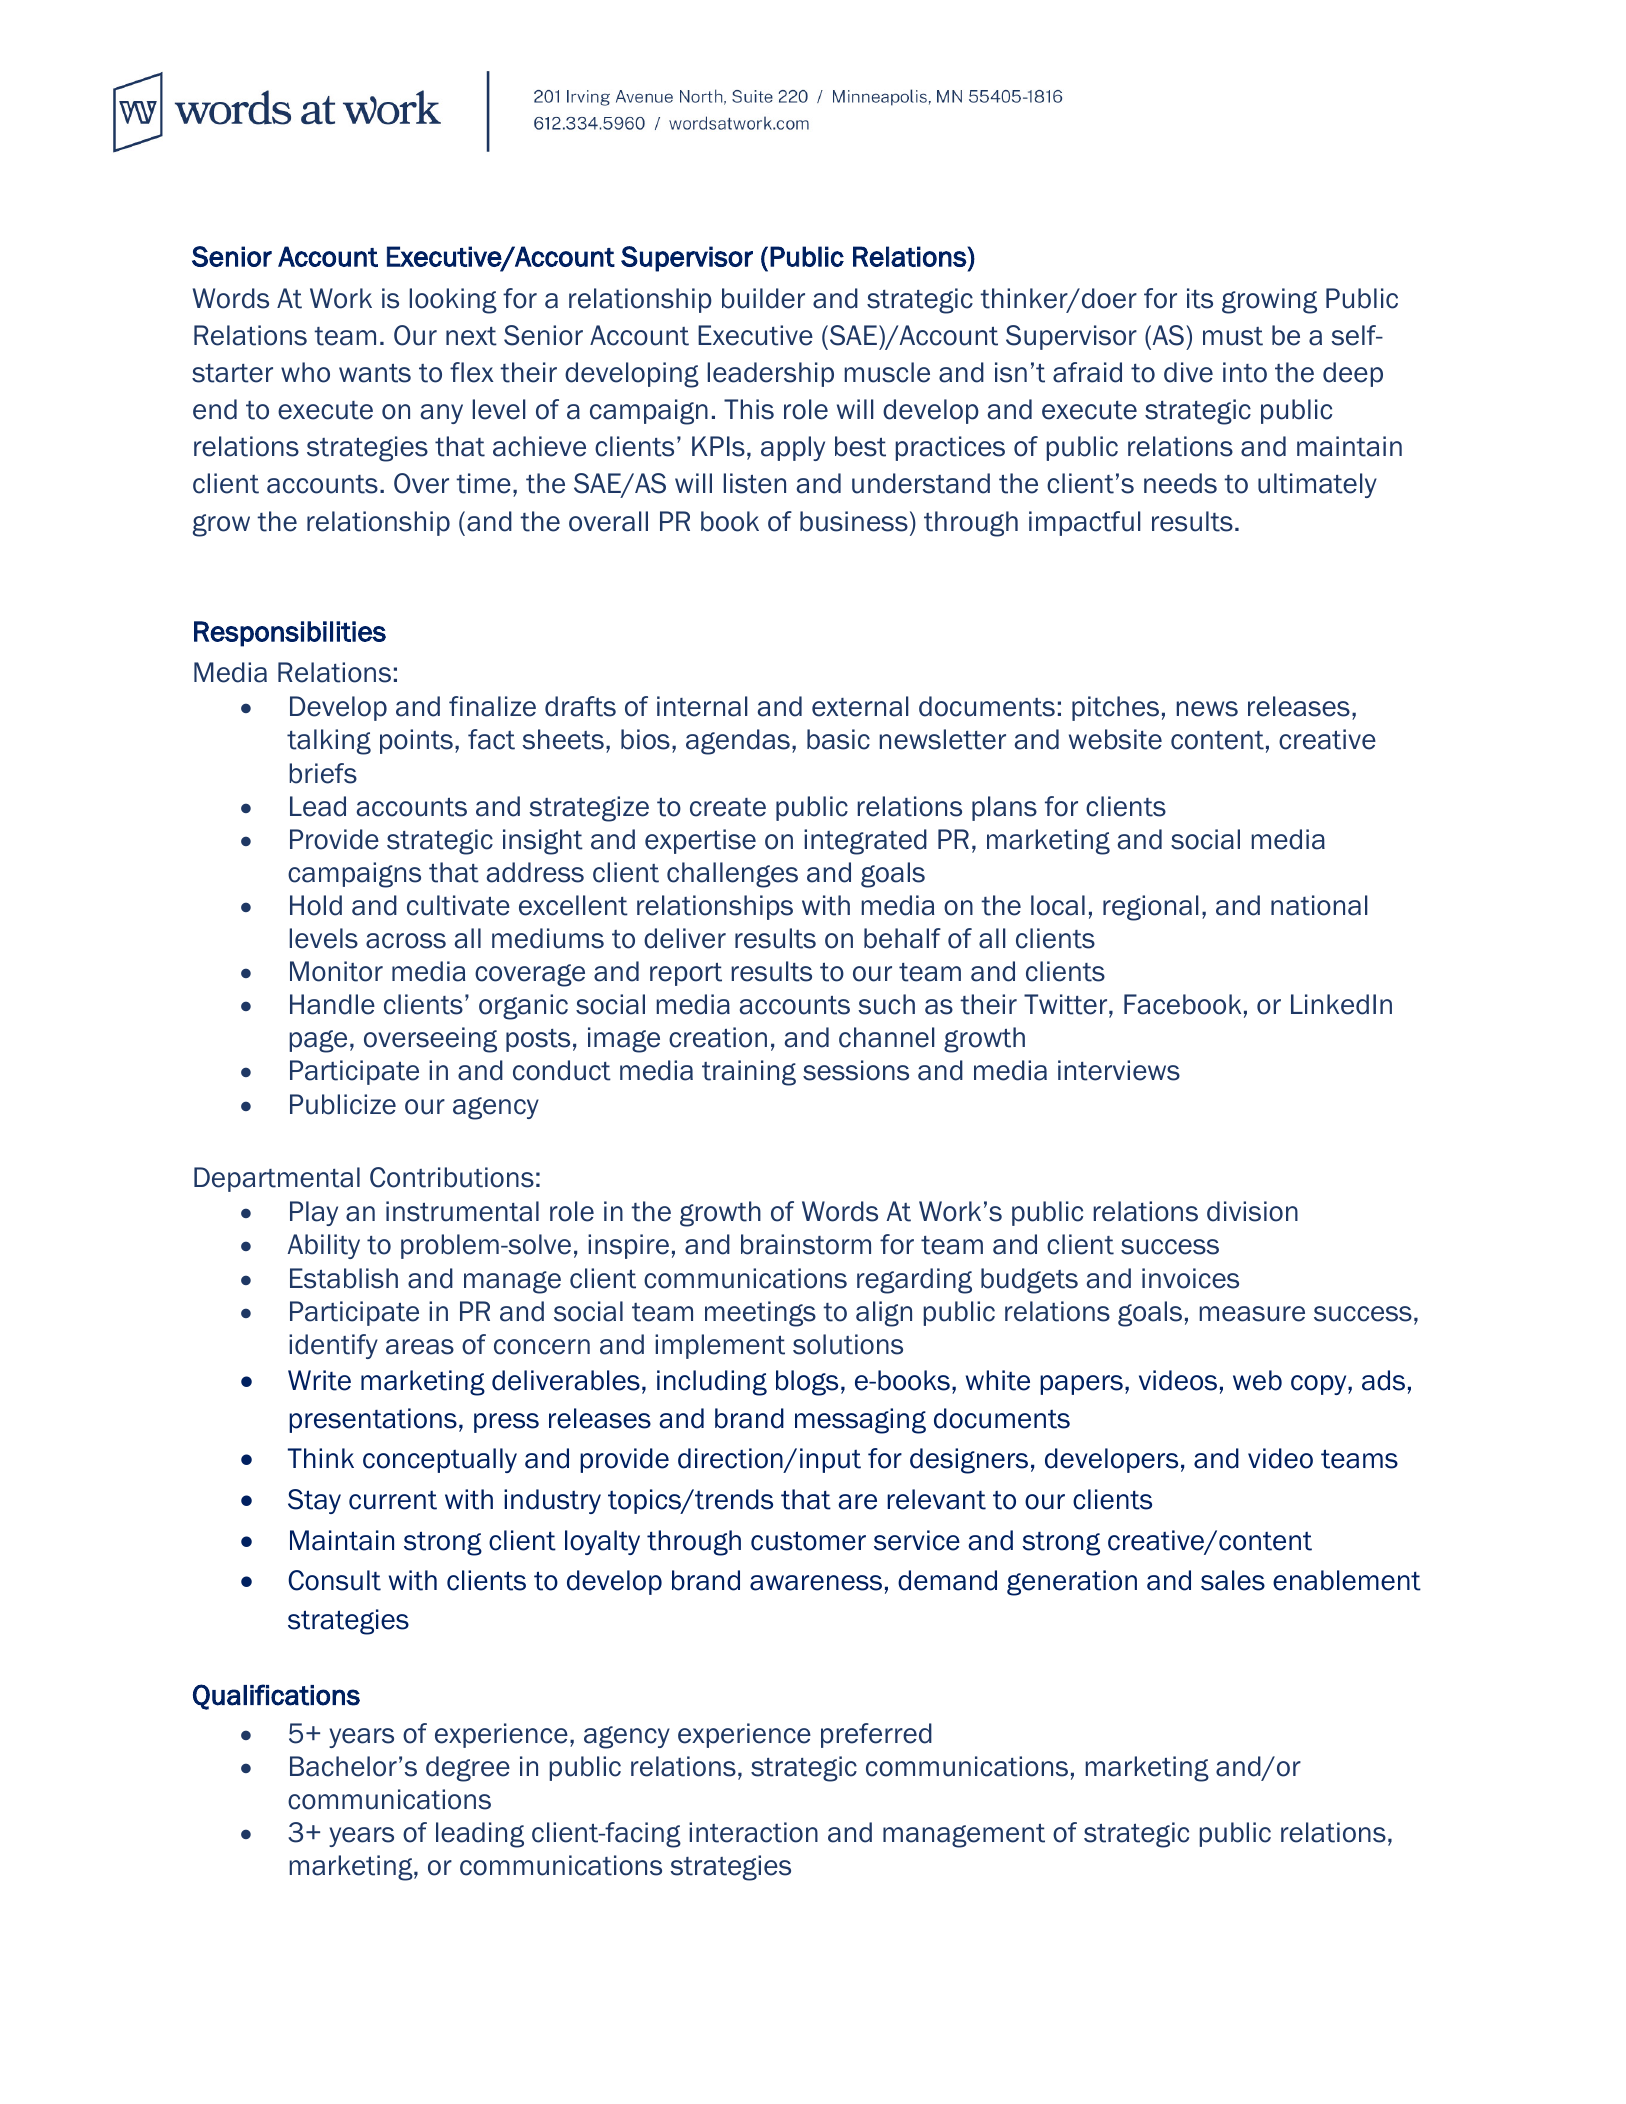 The width and height of the screenshot is (1626, 2104). What do you see at coordinates (876, 1735) in the screenshot?
I see `preferred` at bounding box center [876, 1735].
